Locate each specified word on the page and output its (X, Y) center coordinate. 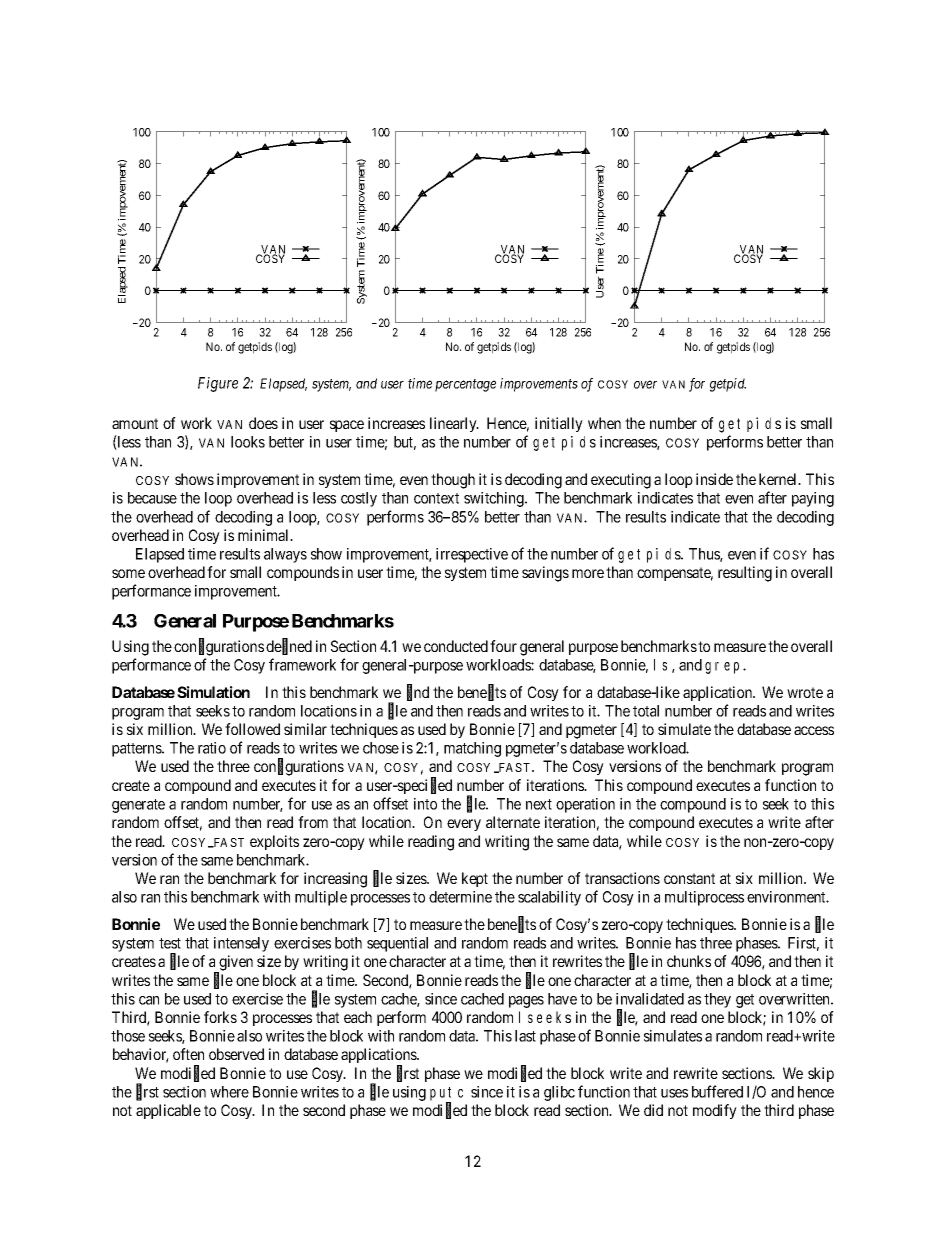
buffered (717, 1091)
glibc (559, 1093)
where (229, 1092)
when (604, 423)
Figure (218, 384)
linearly (454, 424)
